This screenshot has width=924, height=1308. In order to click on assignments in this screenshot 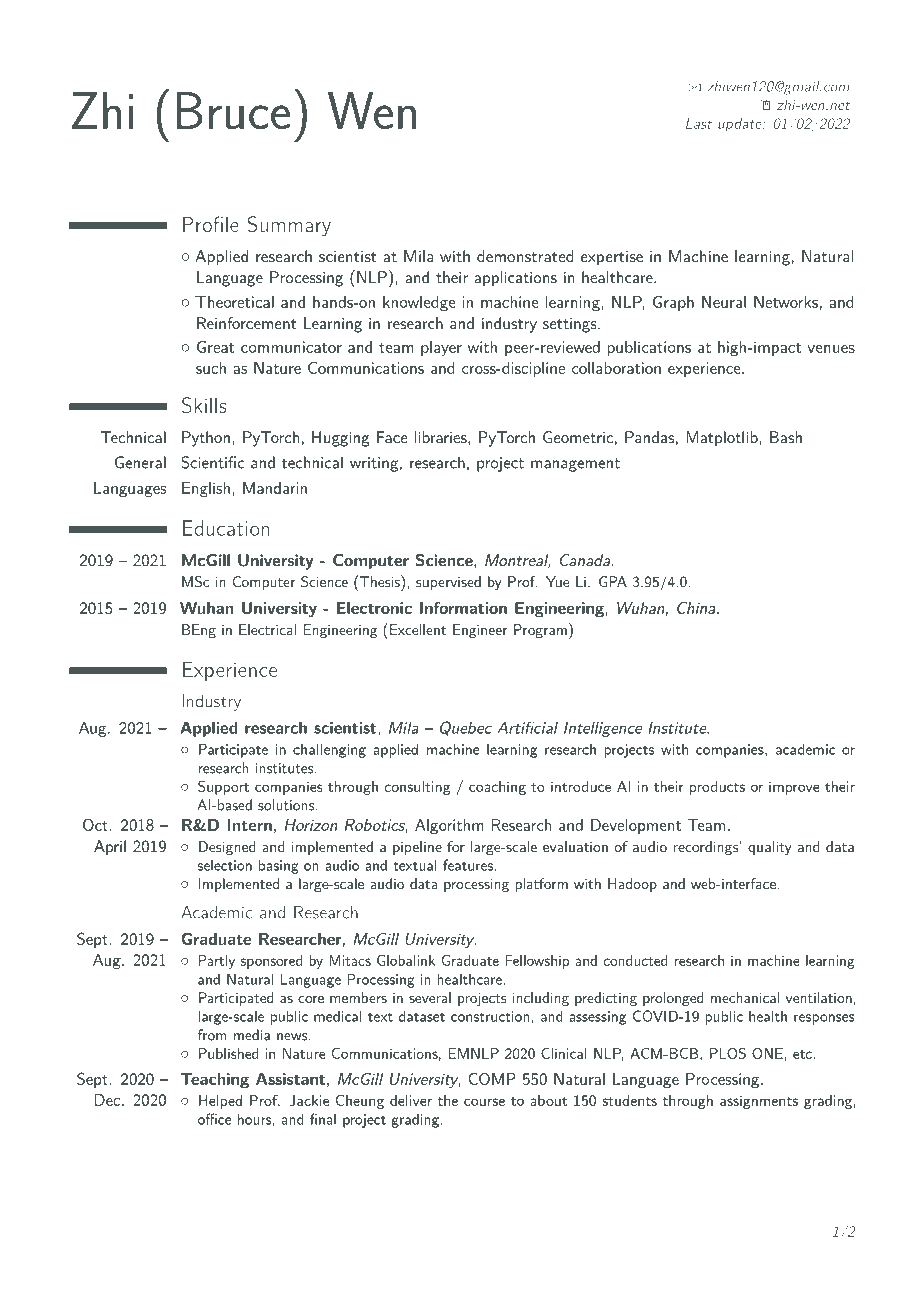, I will do `click(759, 1102)`.
